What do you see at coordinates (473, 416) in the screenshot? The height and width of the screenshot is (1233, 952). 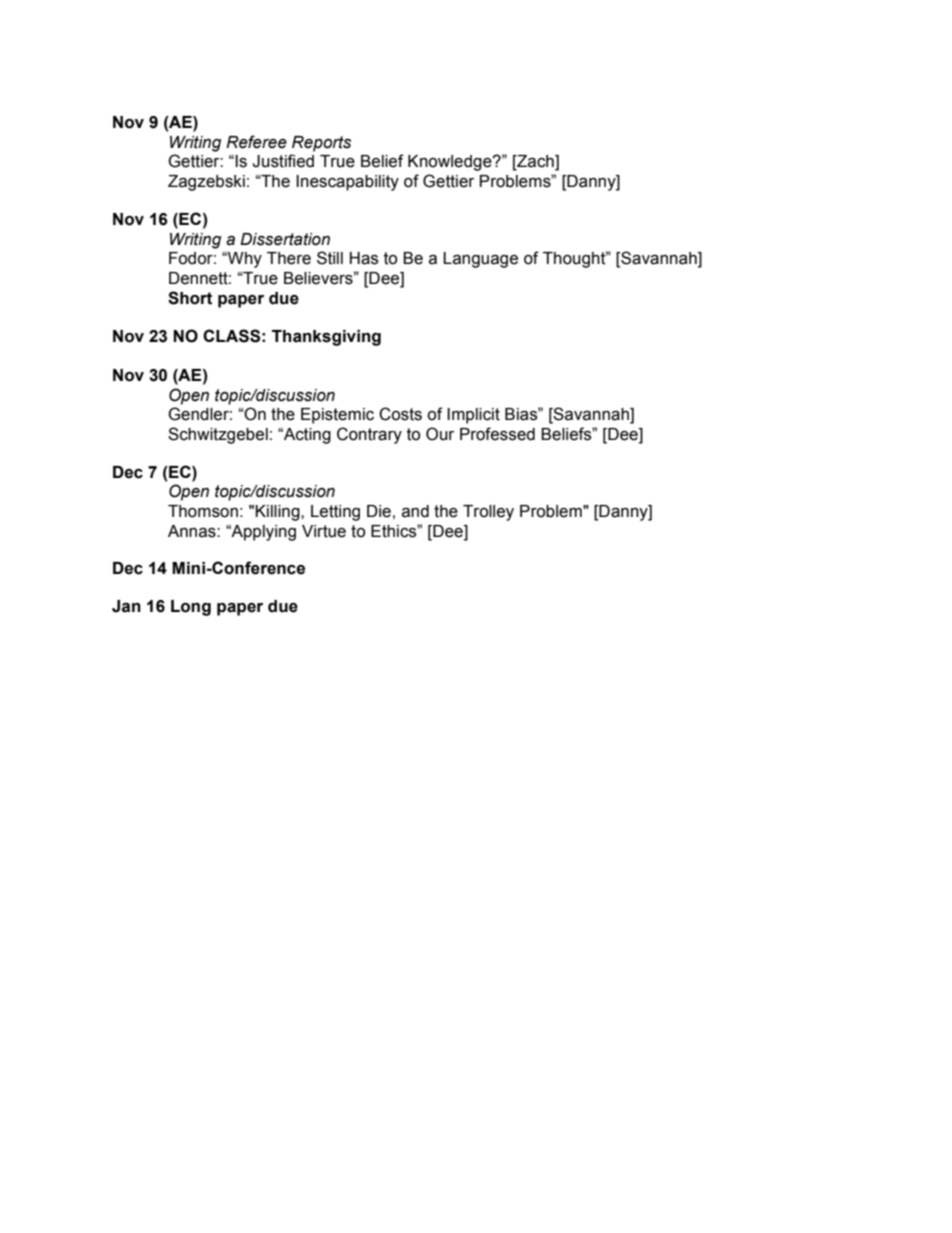 I see `Implicit` at bounding box center [473, 416].
